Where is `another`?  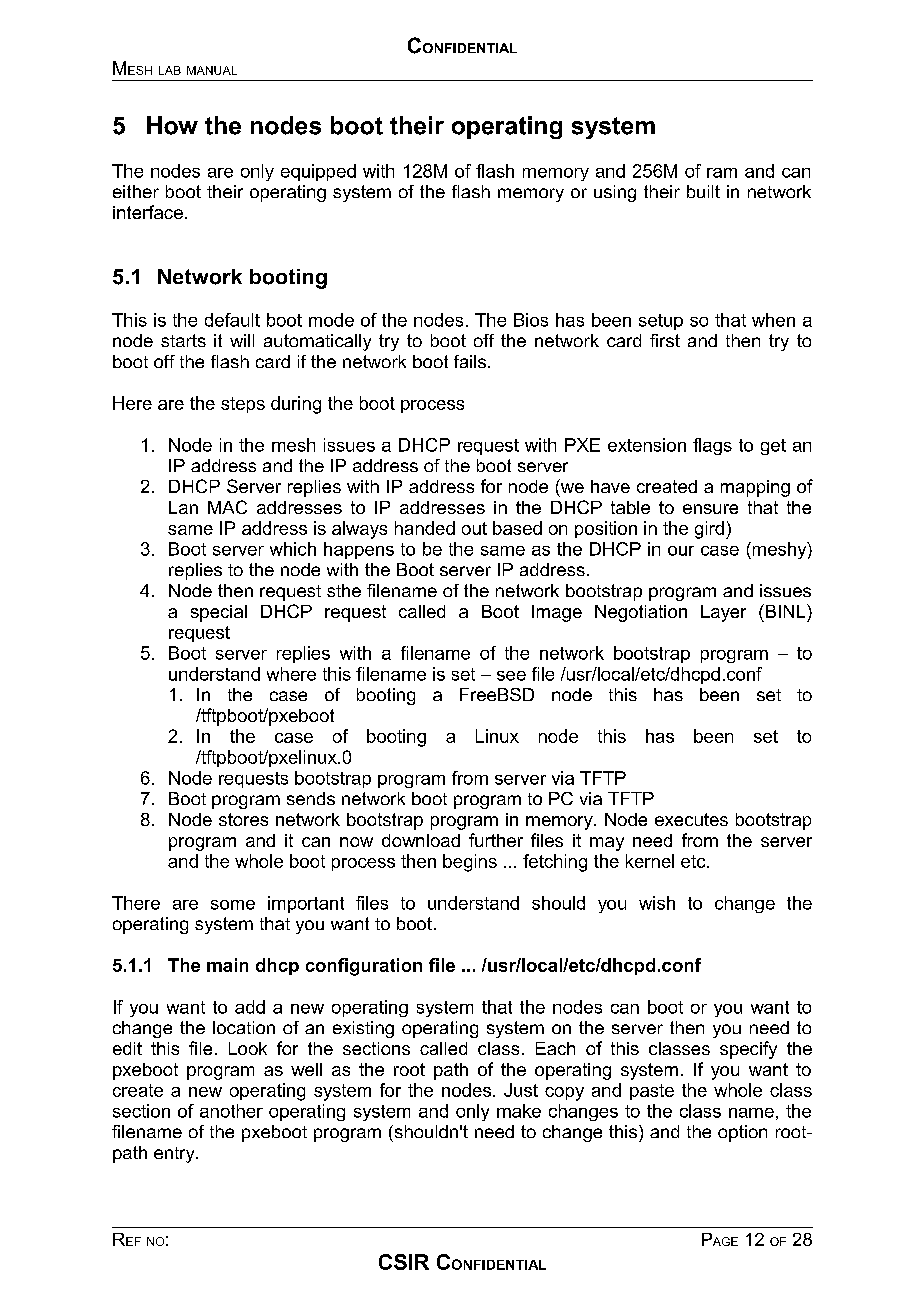
another is located at coordinates (231, 1111).
